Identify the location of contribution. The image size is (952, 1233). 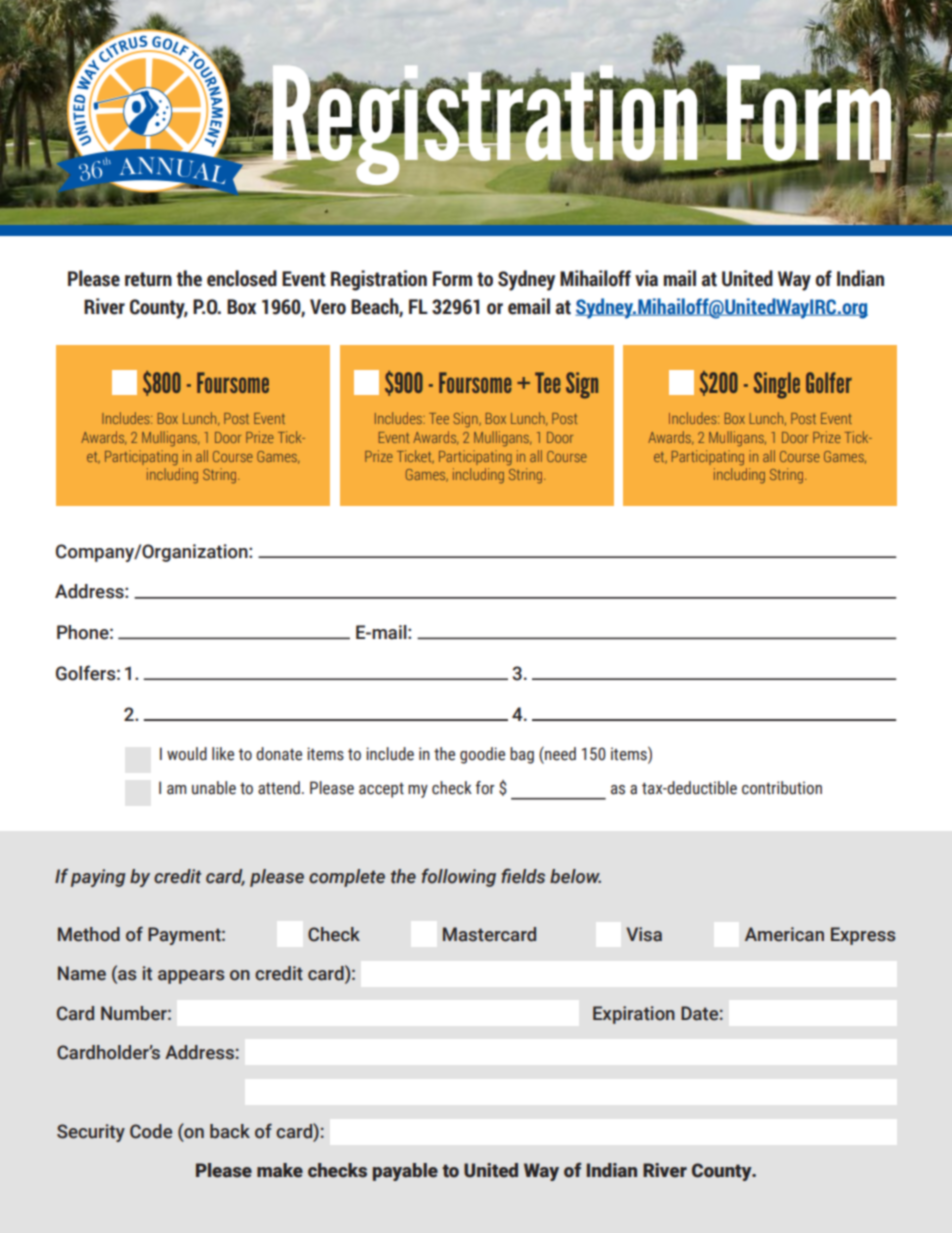
(782, 788).
